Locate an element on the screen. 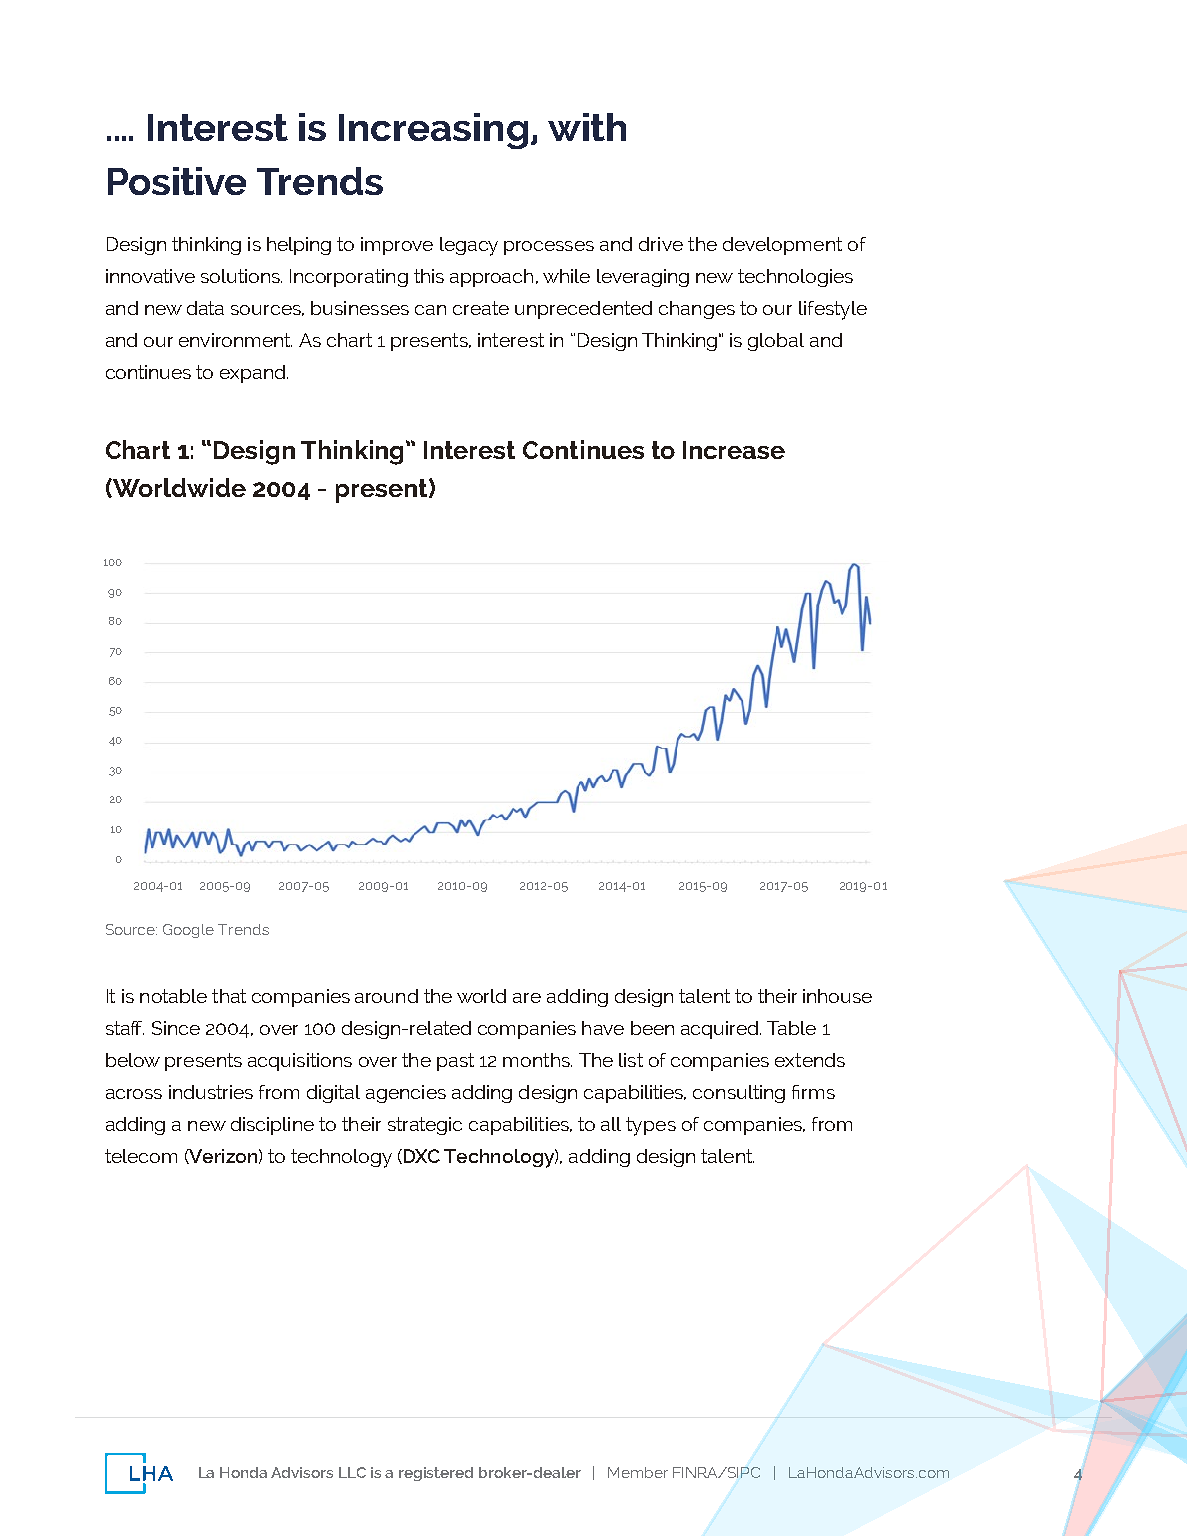 Image resolution: width=1187 pixels, height=1536 pixels. Increasing is located at coordinates (433, 131).
